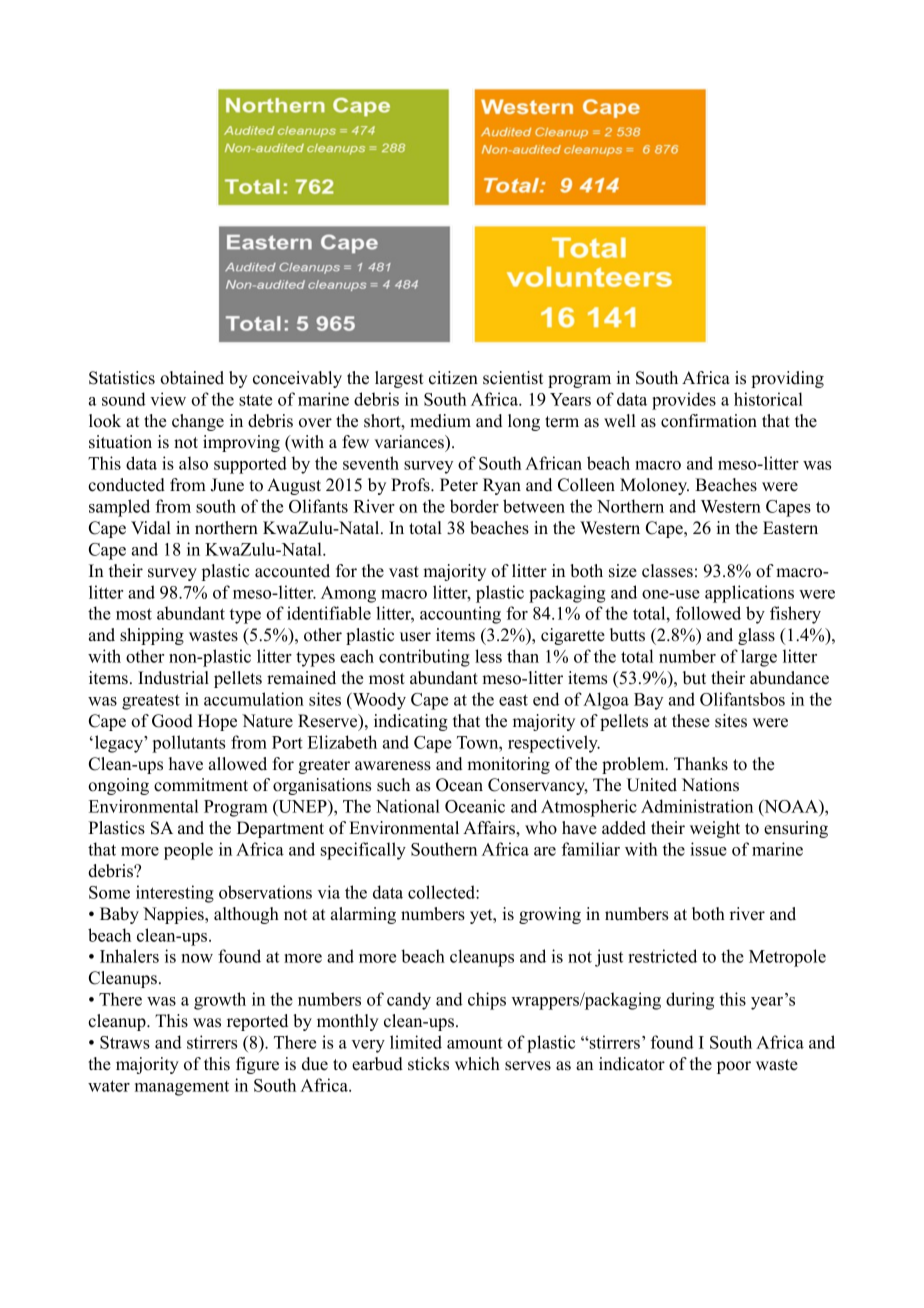  Describe the element at coordinates (453, 378) in the screenshot. I see `citizen` at that location.
